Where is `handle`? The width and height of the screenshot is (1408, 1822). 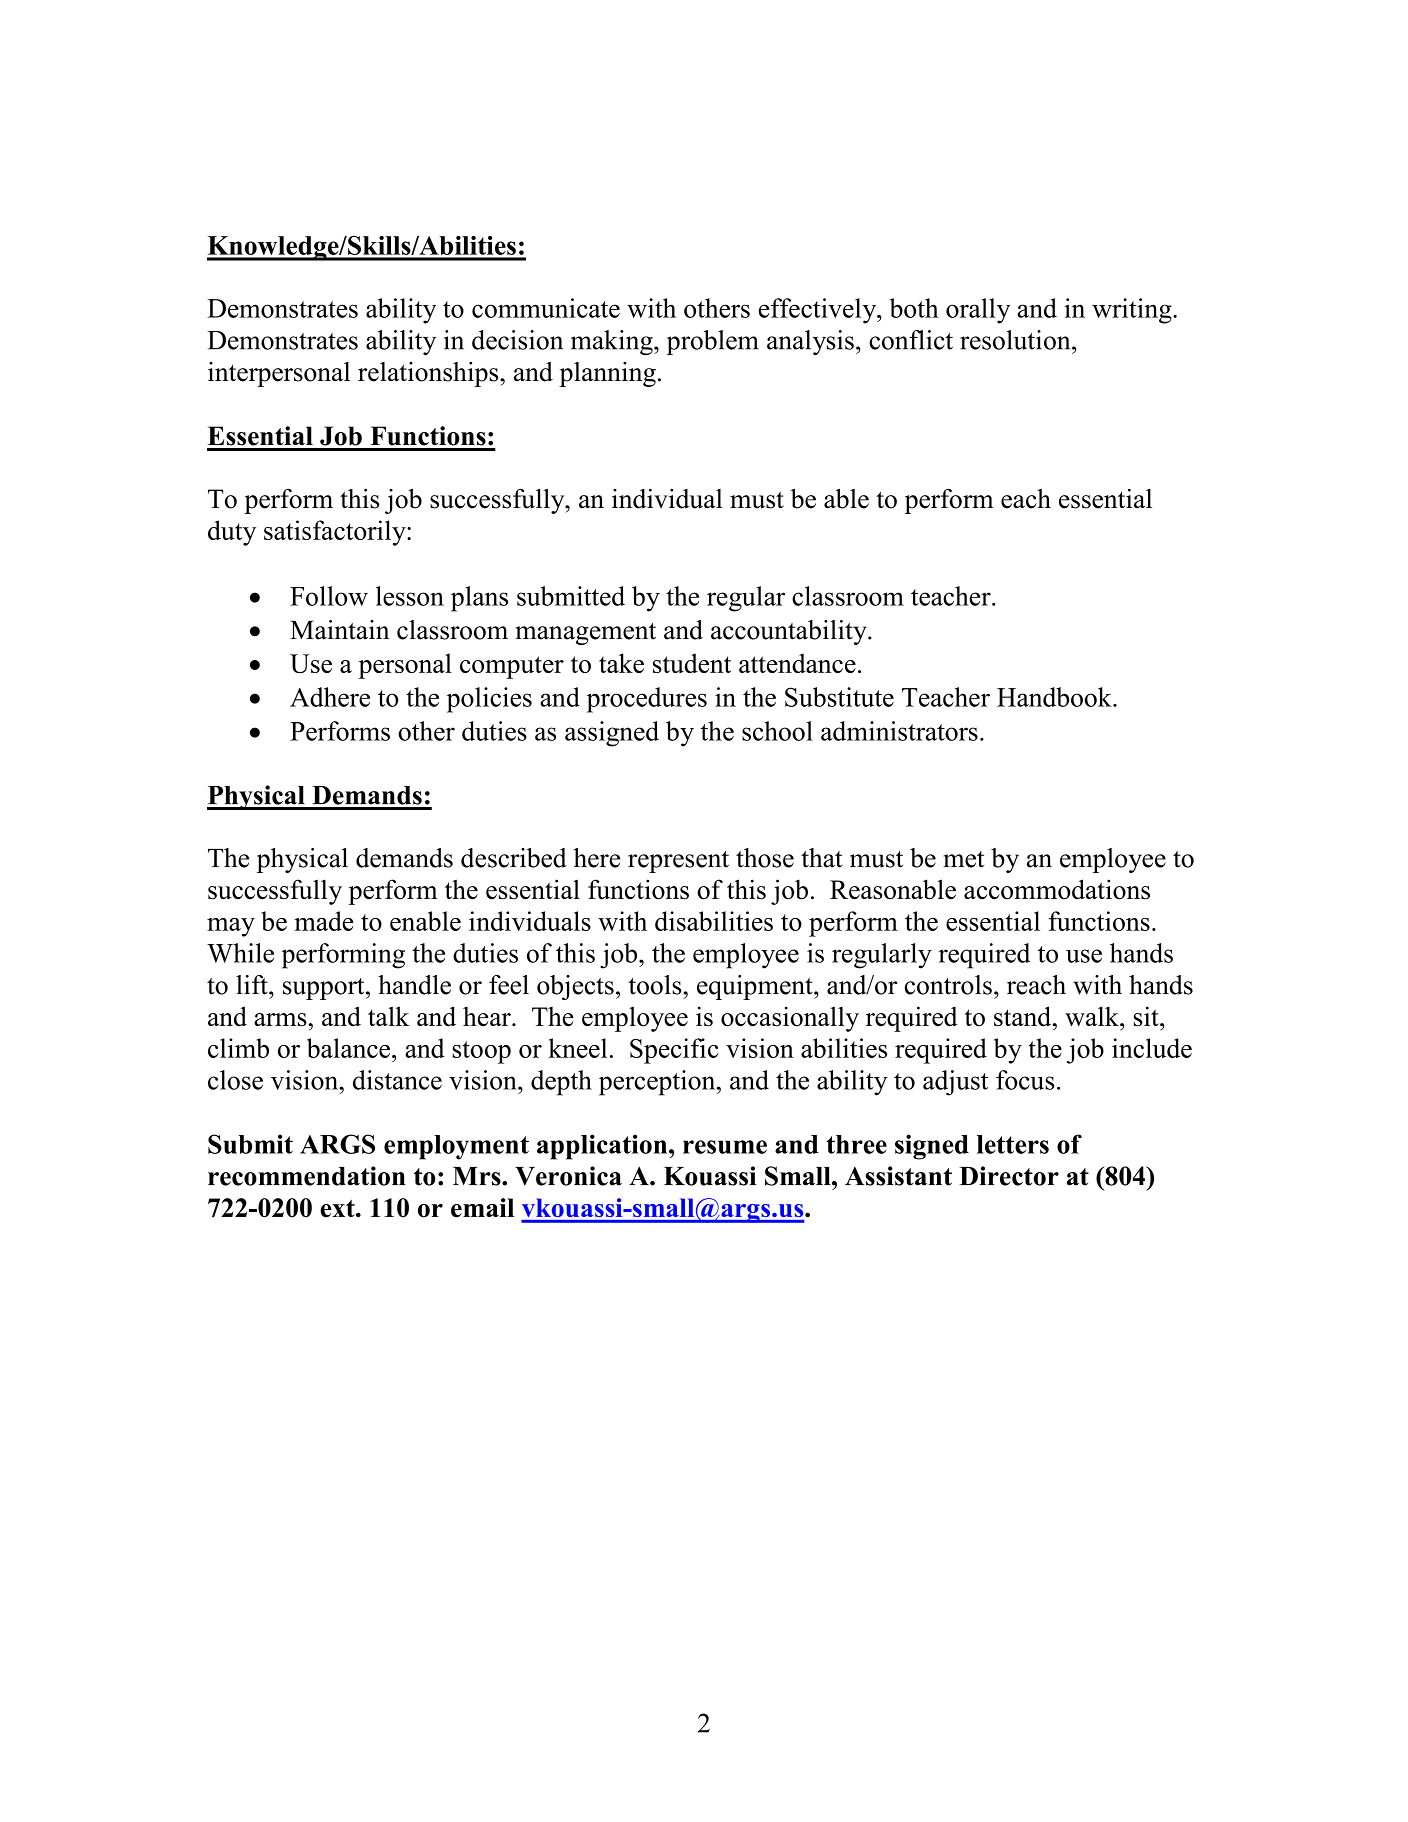 handle is located at coordinates (414, 985).
